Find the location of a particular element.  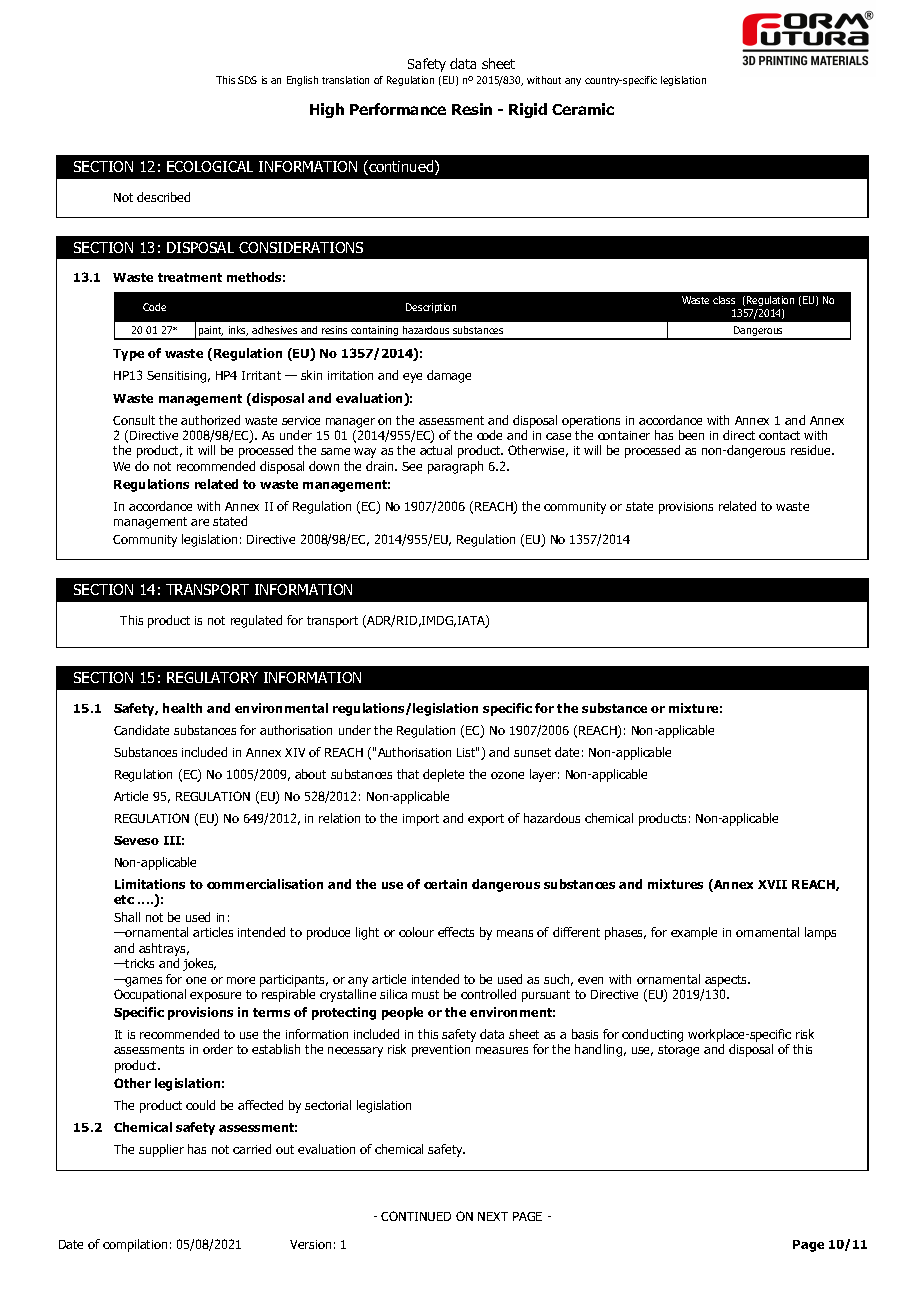

compilation is located at coordinates (135, 1245).
